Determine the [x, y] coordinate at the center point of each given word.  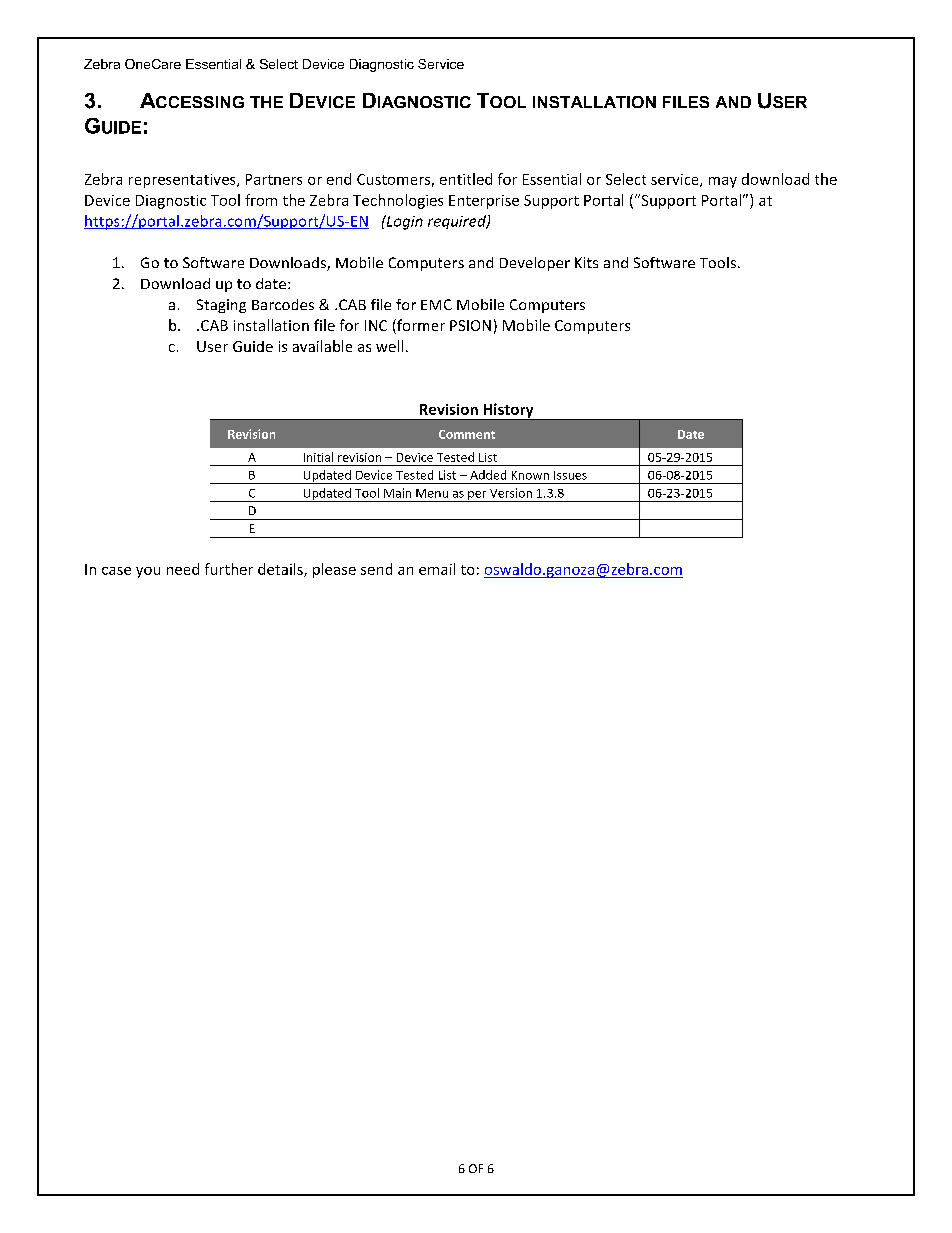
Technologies [398, 201]
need [183, 569]
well [389, 346]
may [723, 182]
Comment [467, 434]
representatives [183, 181]
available [322, 346]
